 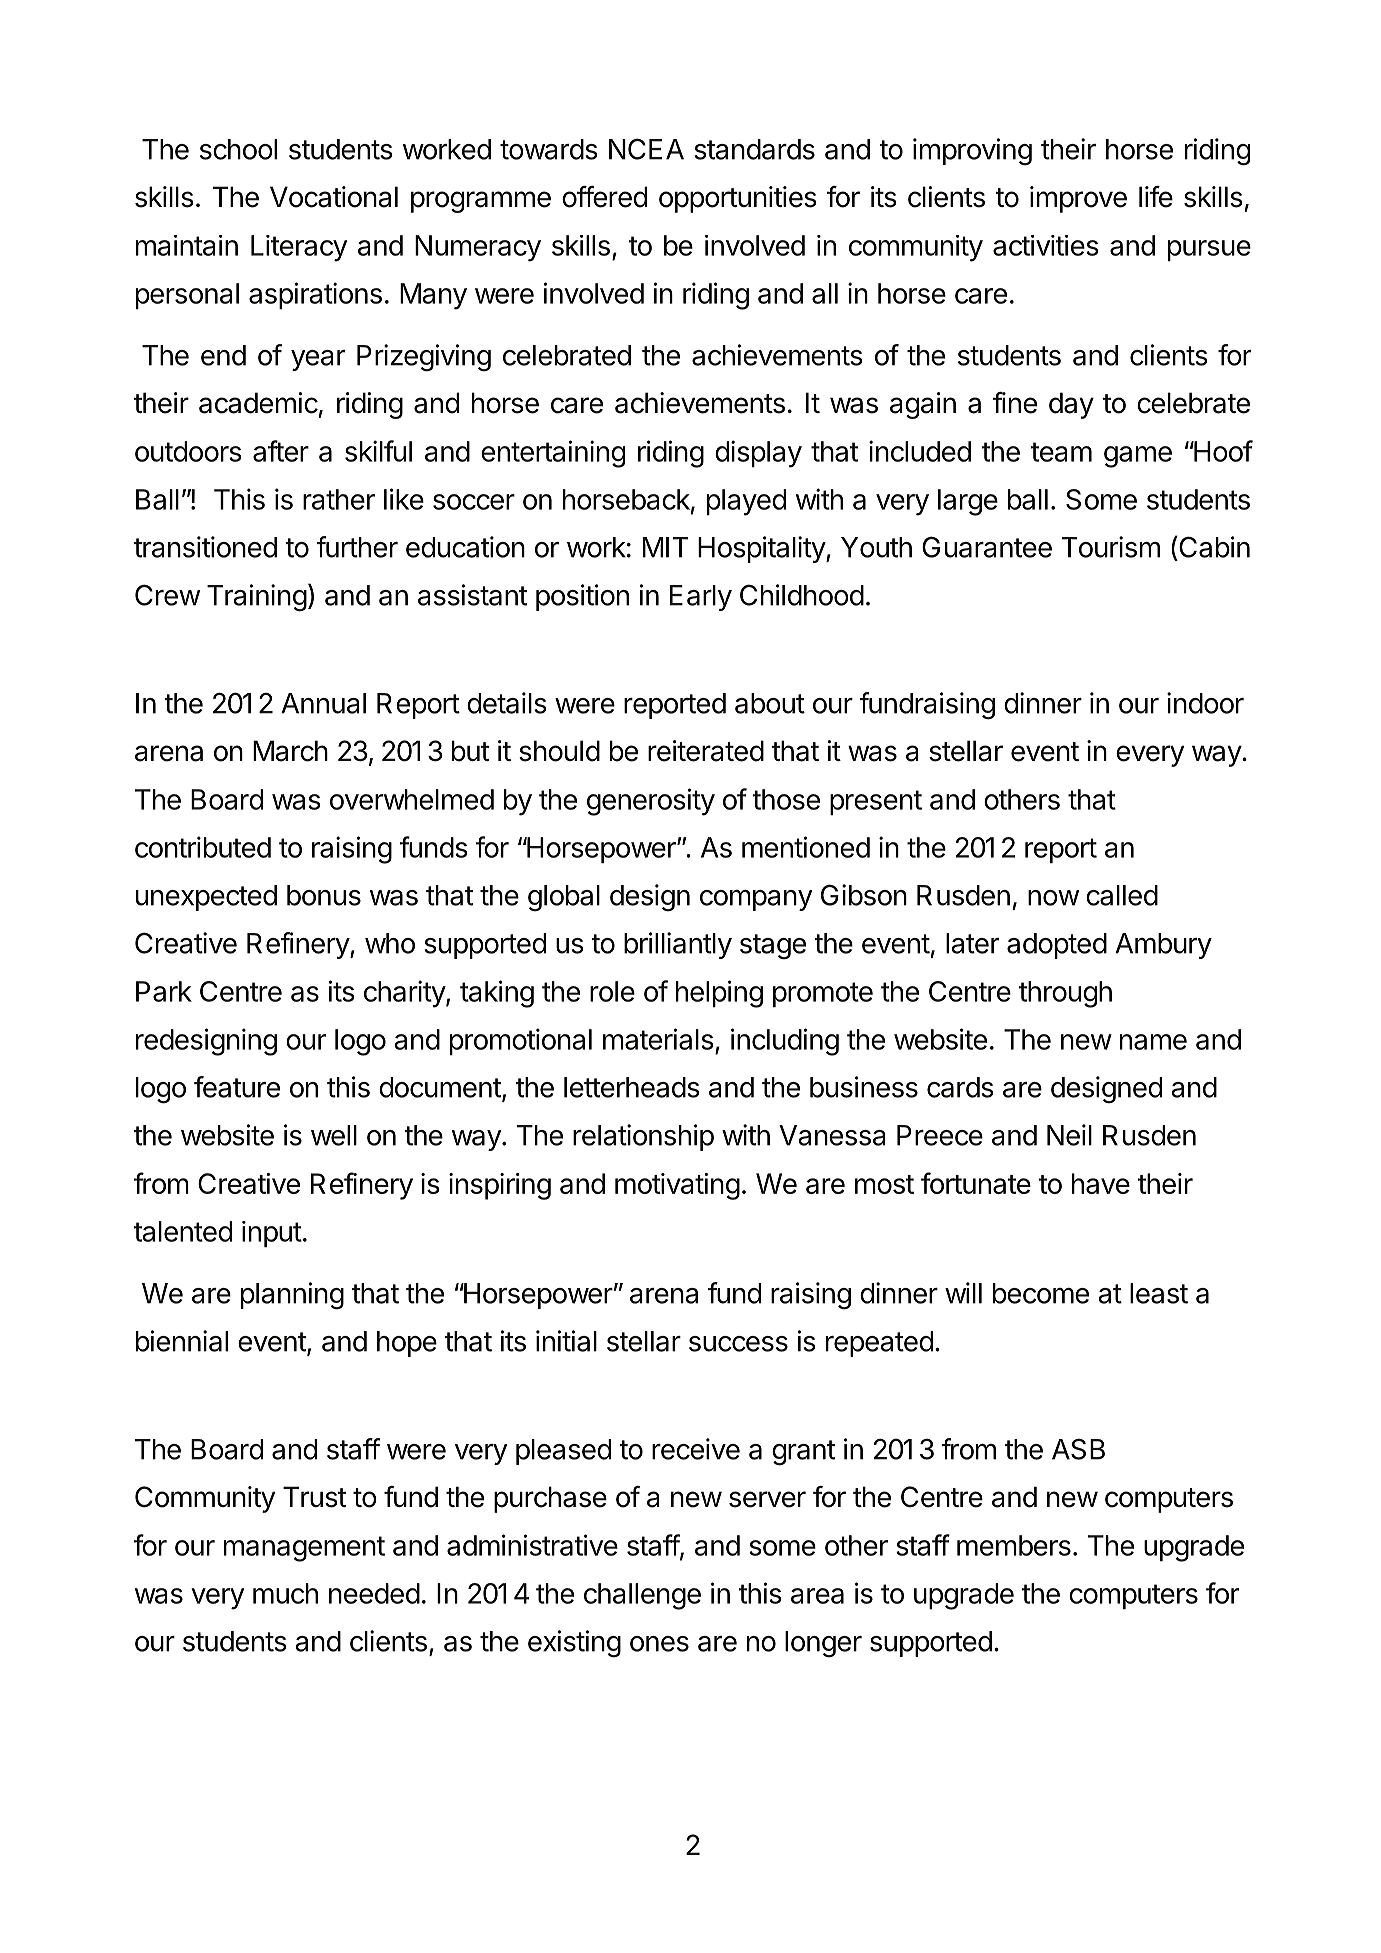 What do you see at coordinates (285, 1593) in the screenshot?
I see `much` at bounding box center [285, 1593].
